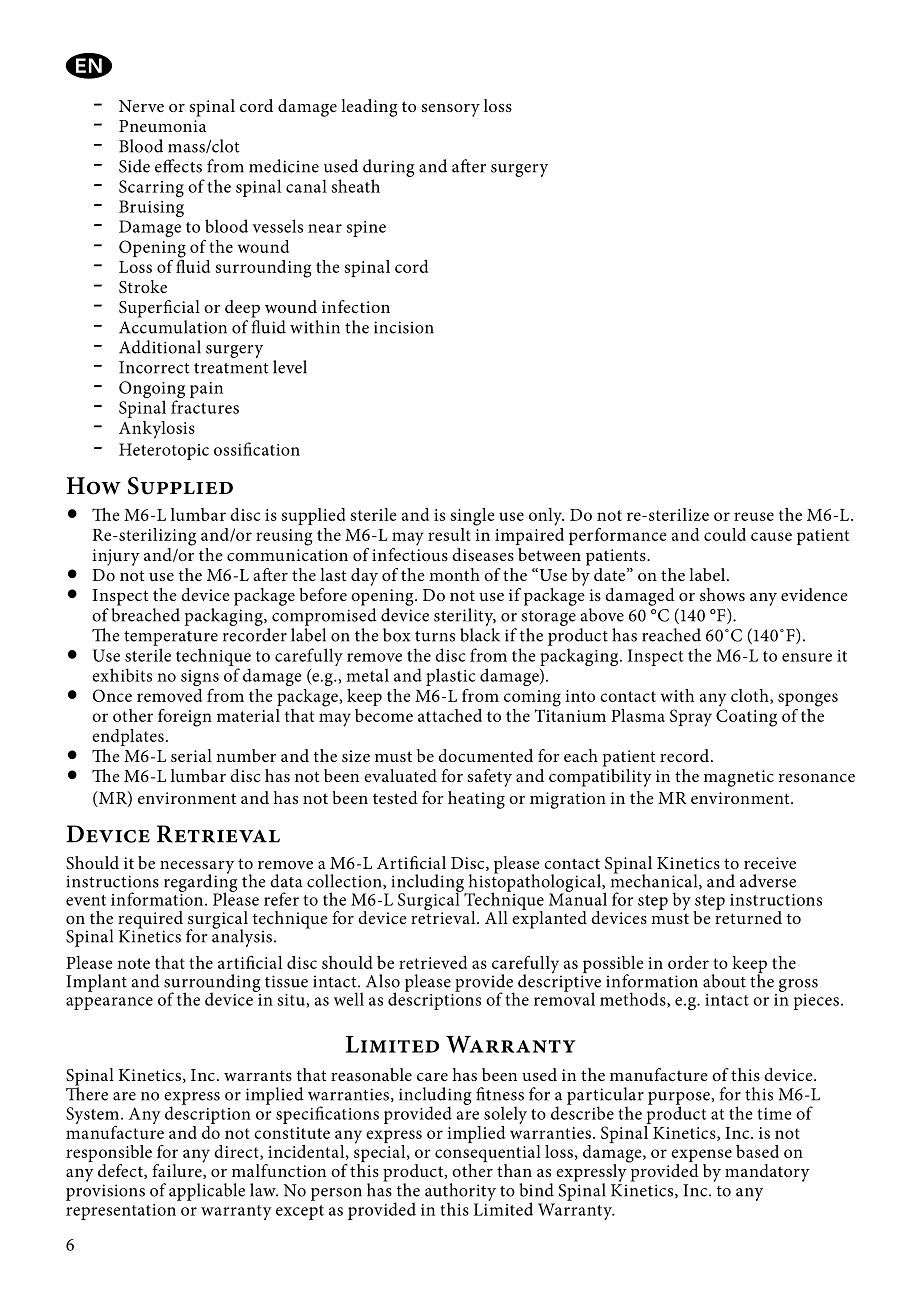  I want to click on Pneumonia, so click(162, 126).
